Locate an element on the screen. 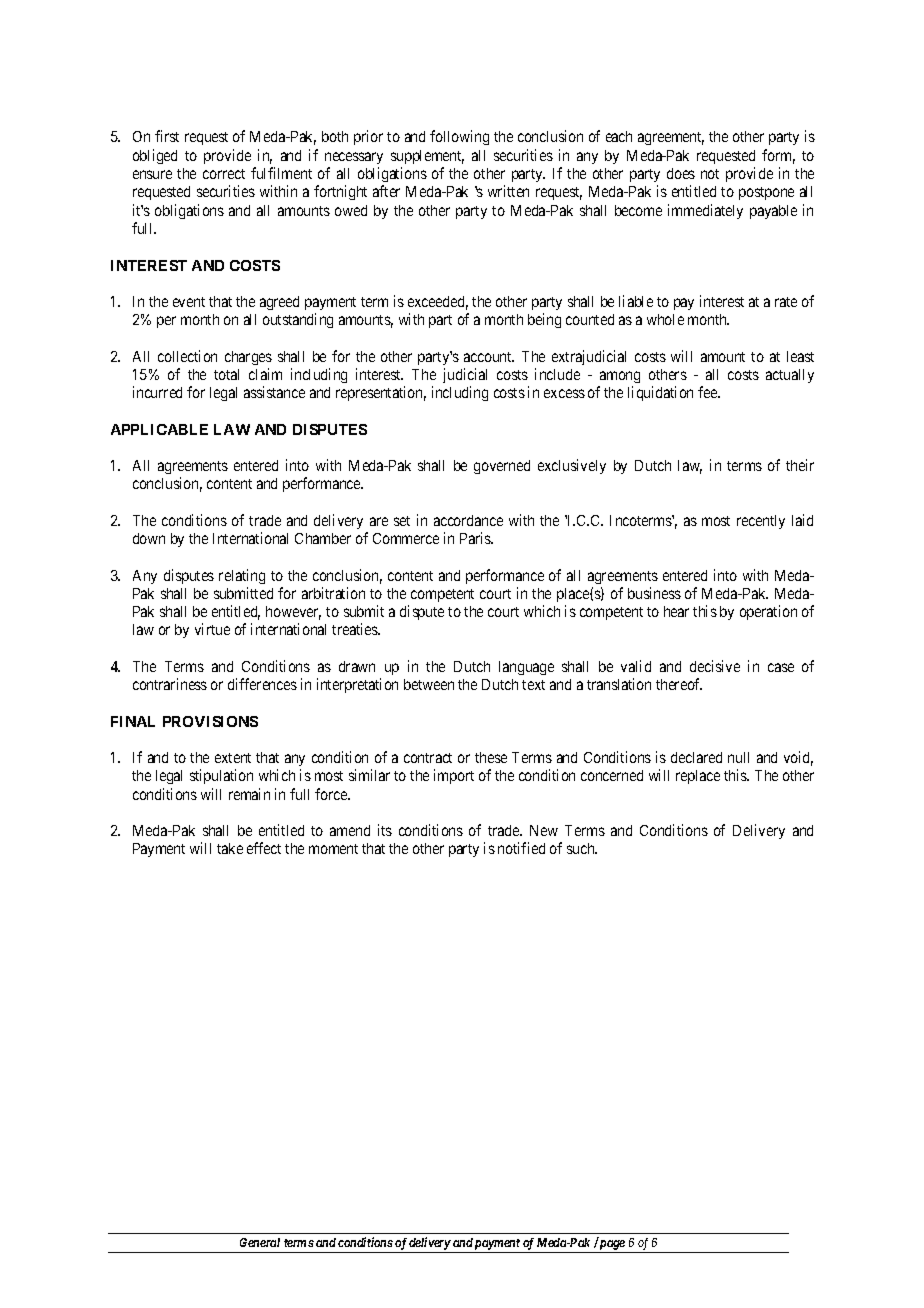 The height and width of the screenshot is (1308, 924). correct is located at coordinates (224, 174).
